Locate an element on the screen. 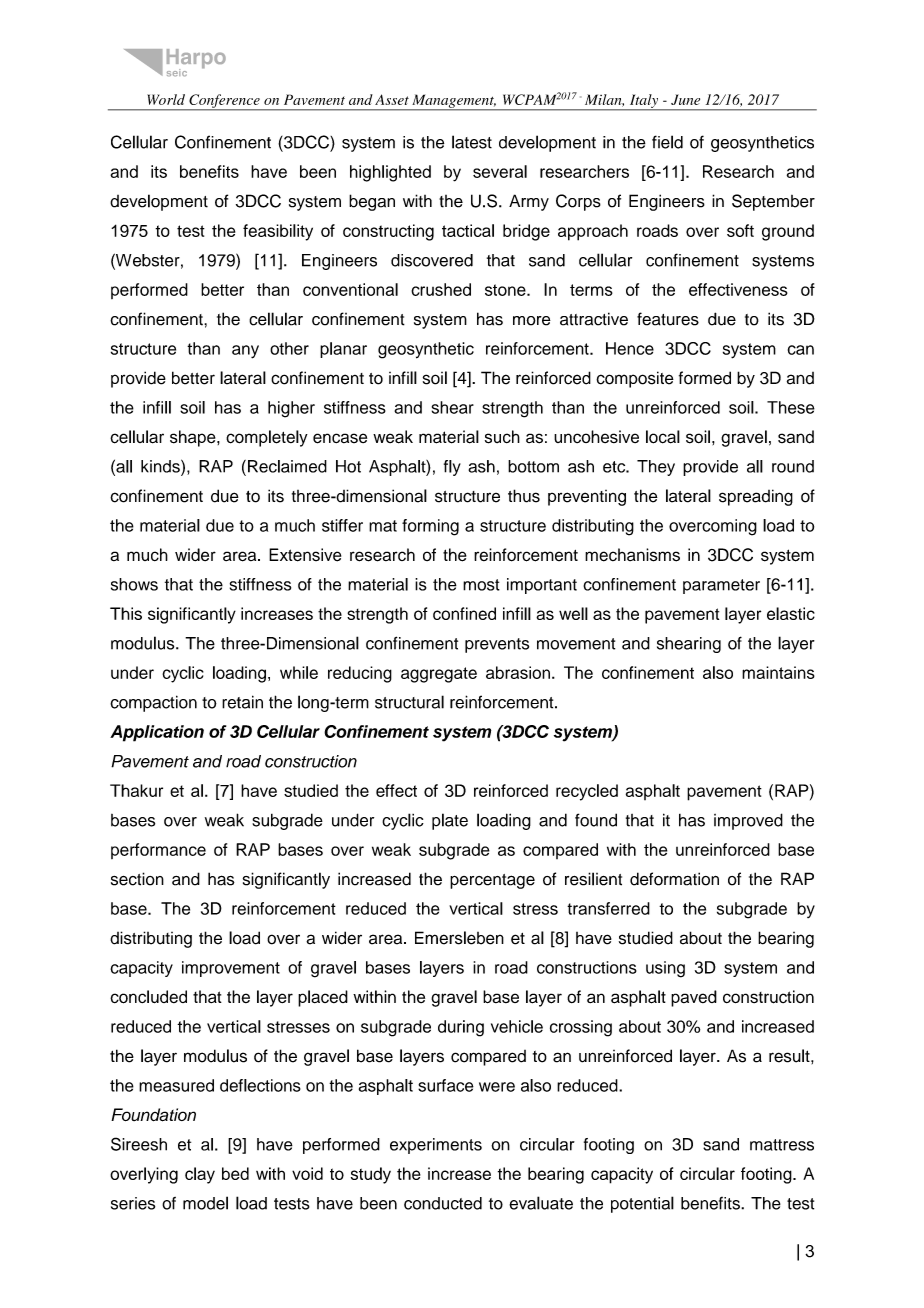 This screenshot has height=1308, width=924. parameter is located at coordinates (721, 586).
